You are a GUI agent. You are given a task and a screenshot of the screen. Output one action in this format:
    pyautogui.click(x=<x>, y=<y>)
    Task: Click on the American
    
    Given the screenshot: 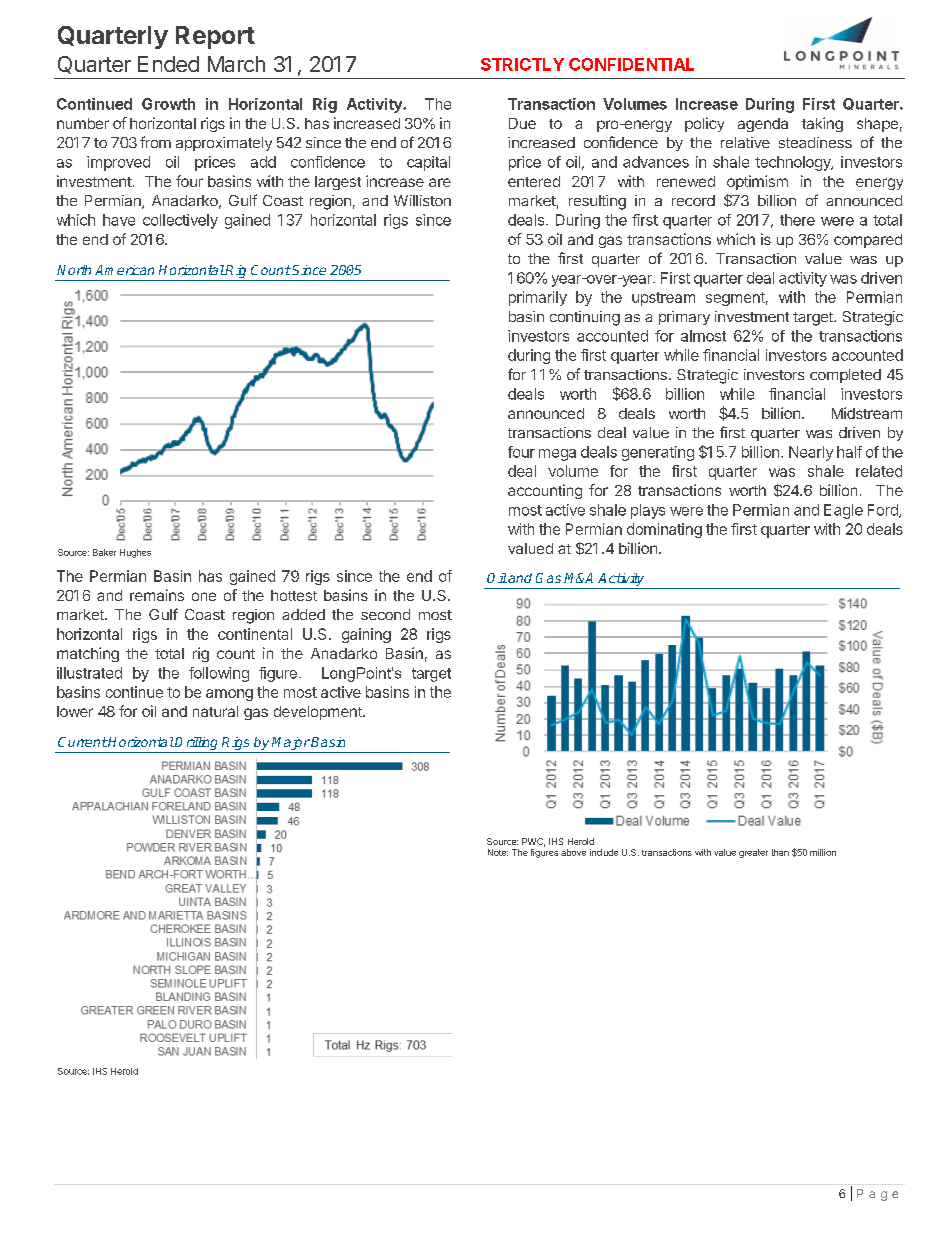 What is the action you would take?
    pyautogui.click(x=124, y=270)
